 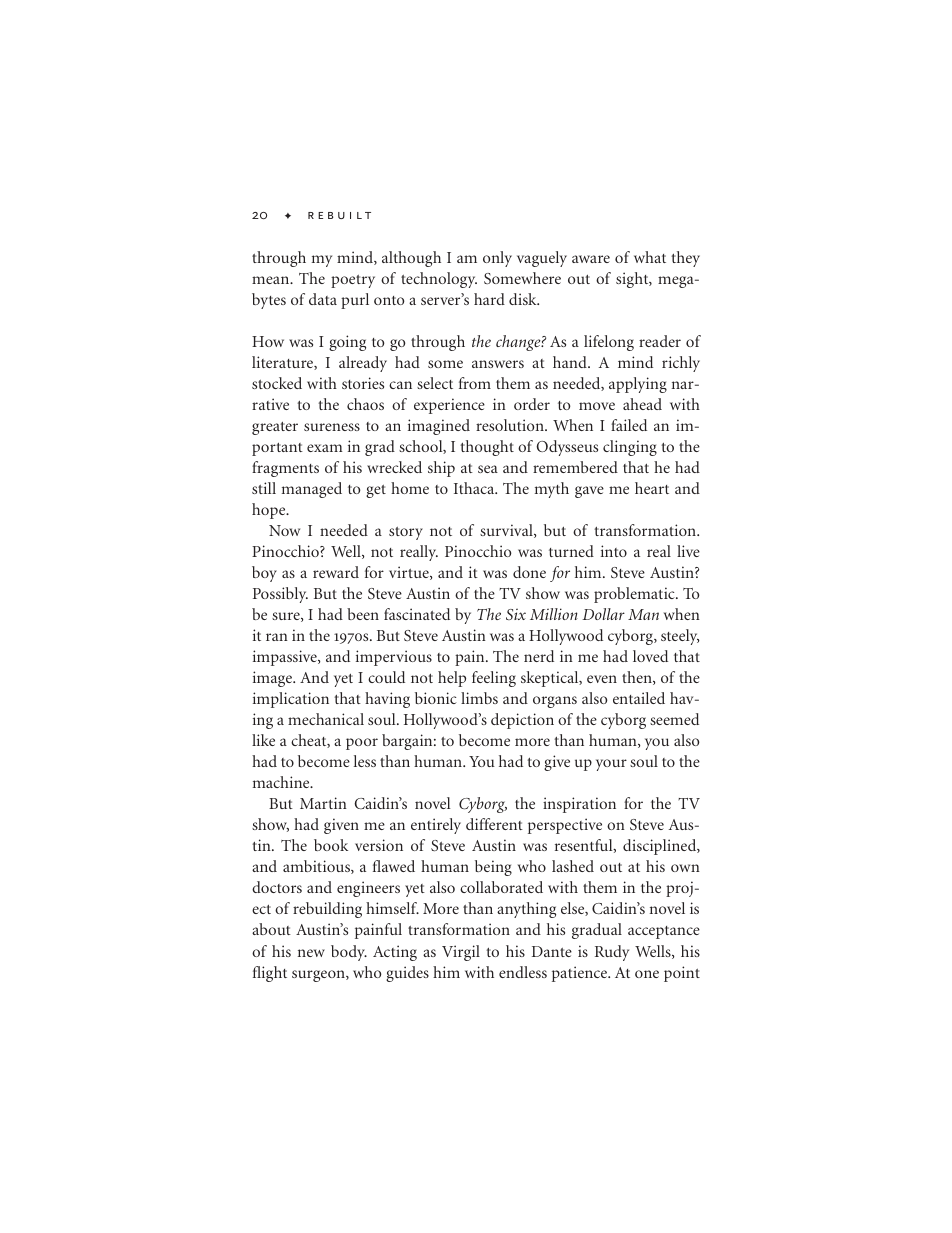 I want to click on data, so click(x=323, y=299).
